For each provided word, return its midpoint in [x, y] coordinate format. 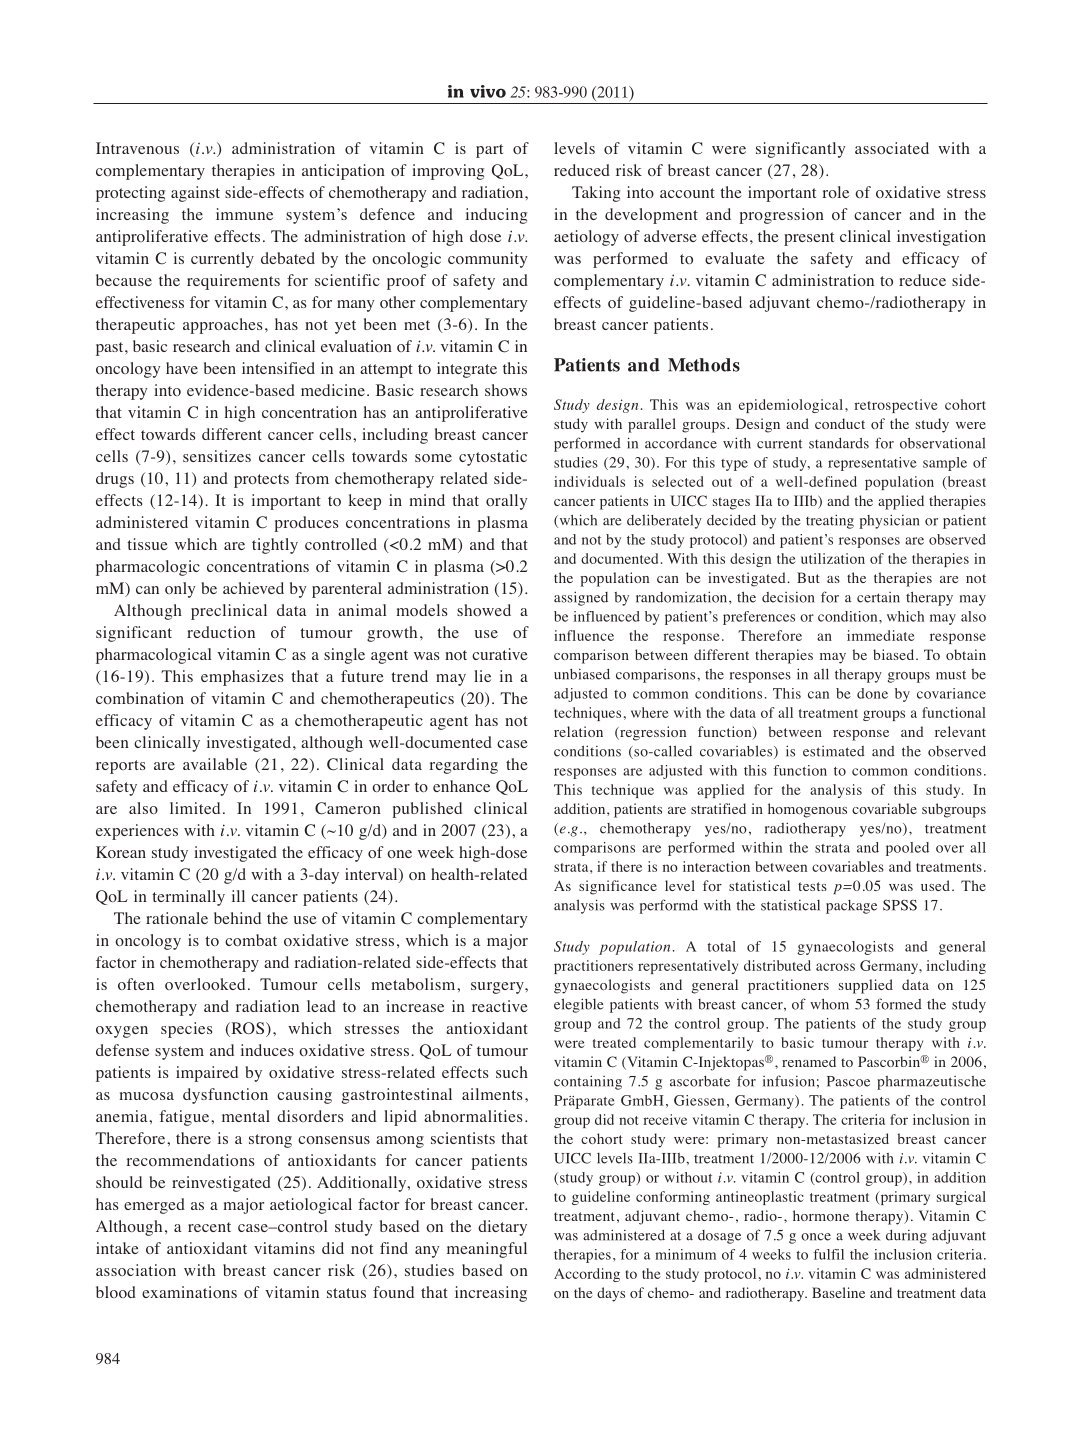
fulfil [828, 1254]
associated [892, 148]
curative [500, 654]
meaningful [487, 1250]
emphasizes [242, 678]
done [872, 693]
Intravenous [137, 148]
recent [209, 1227]
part [489, 151]
